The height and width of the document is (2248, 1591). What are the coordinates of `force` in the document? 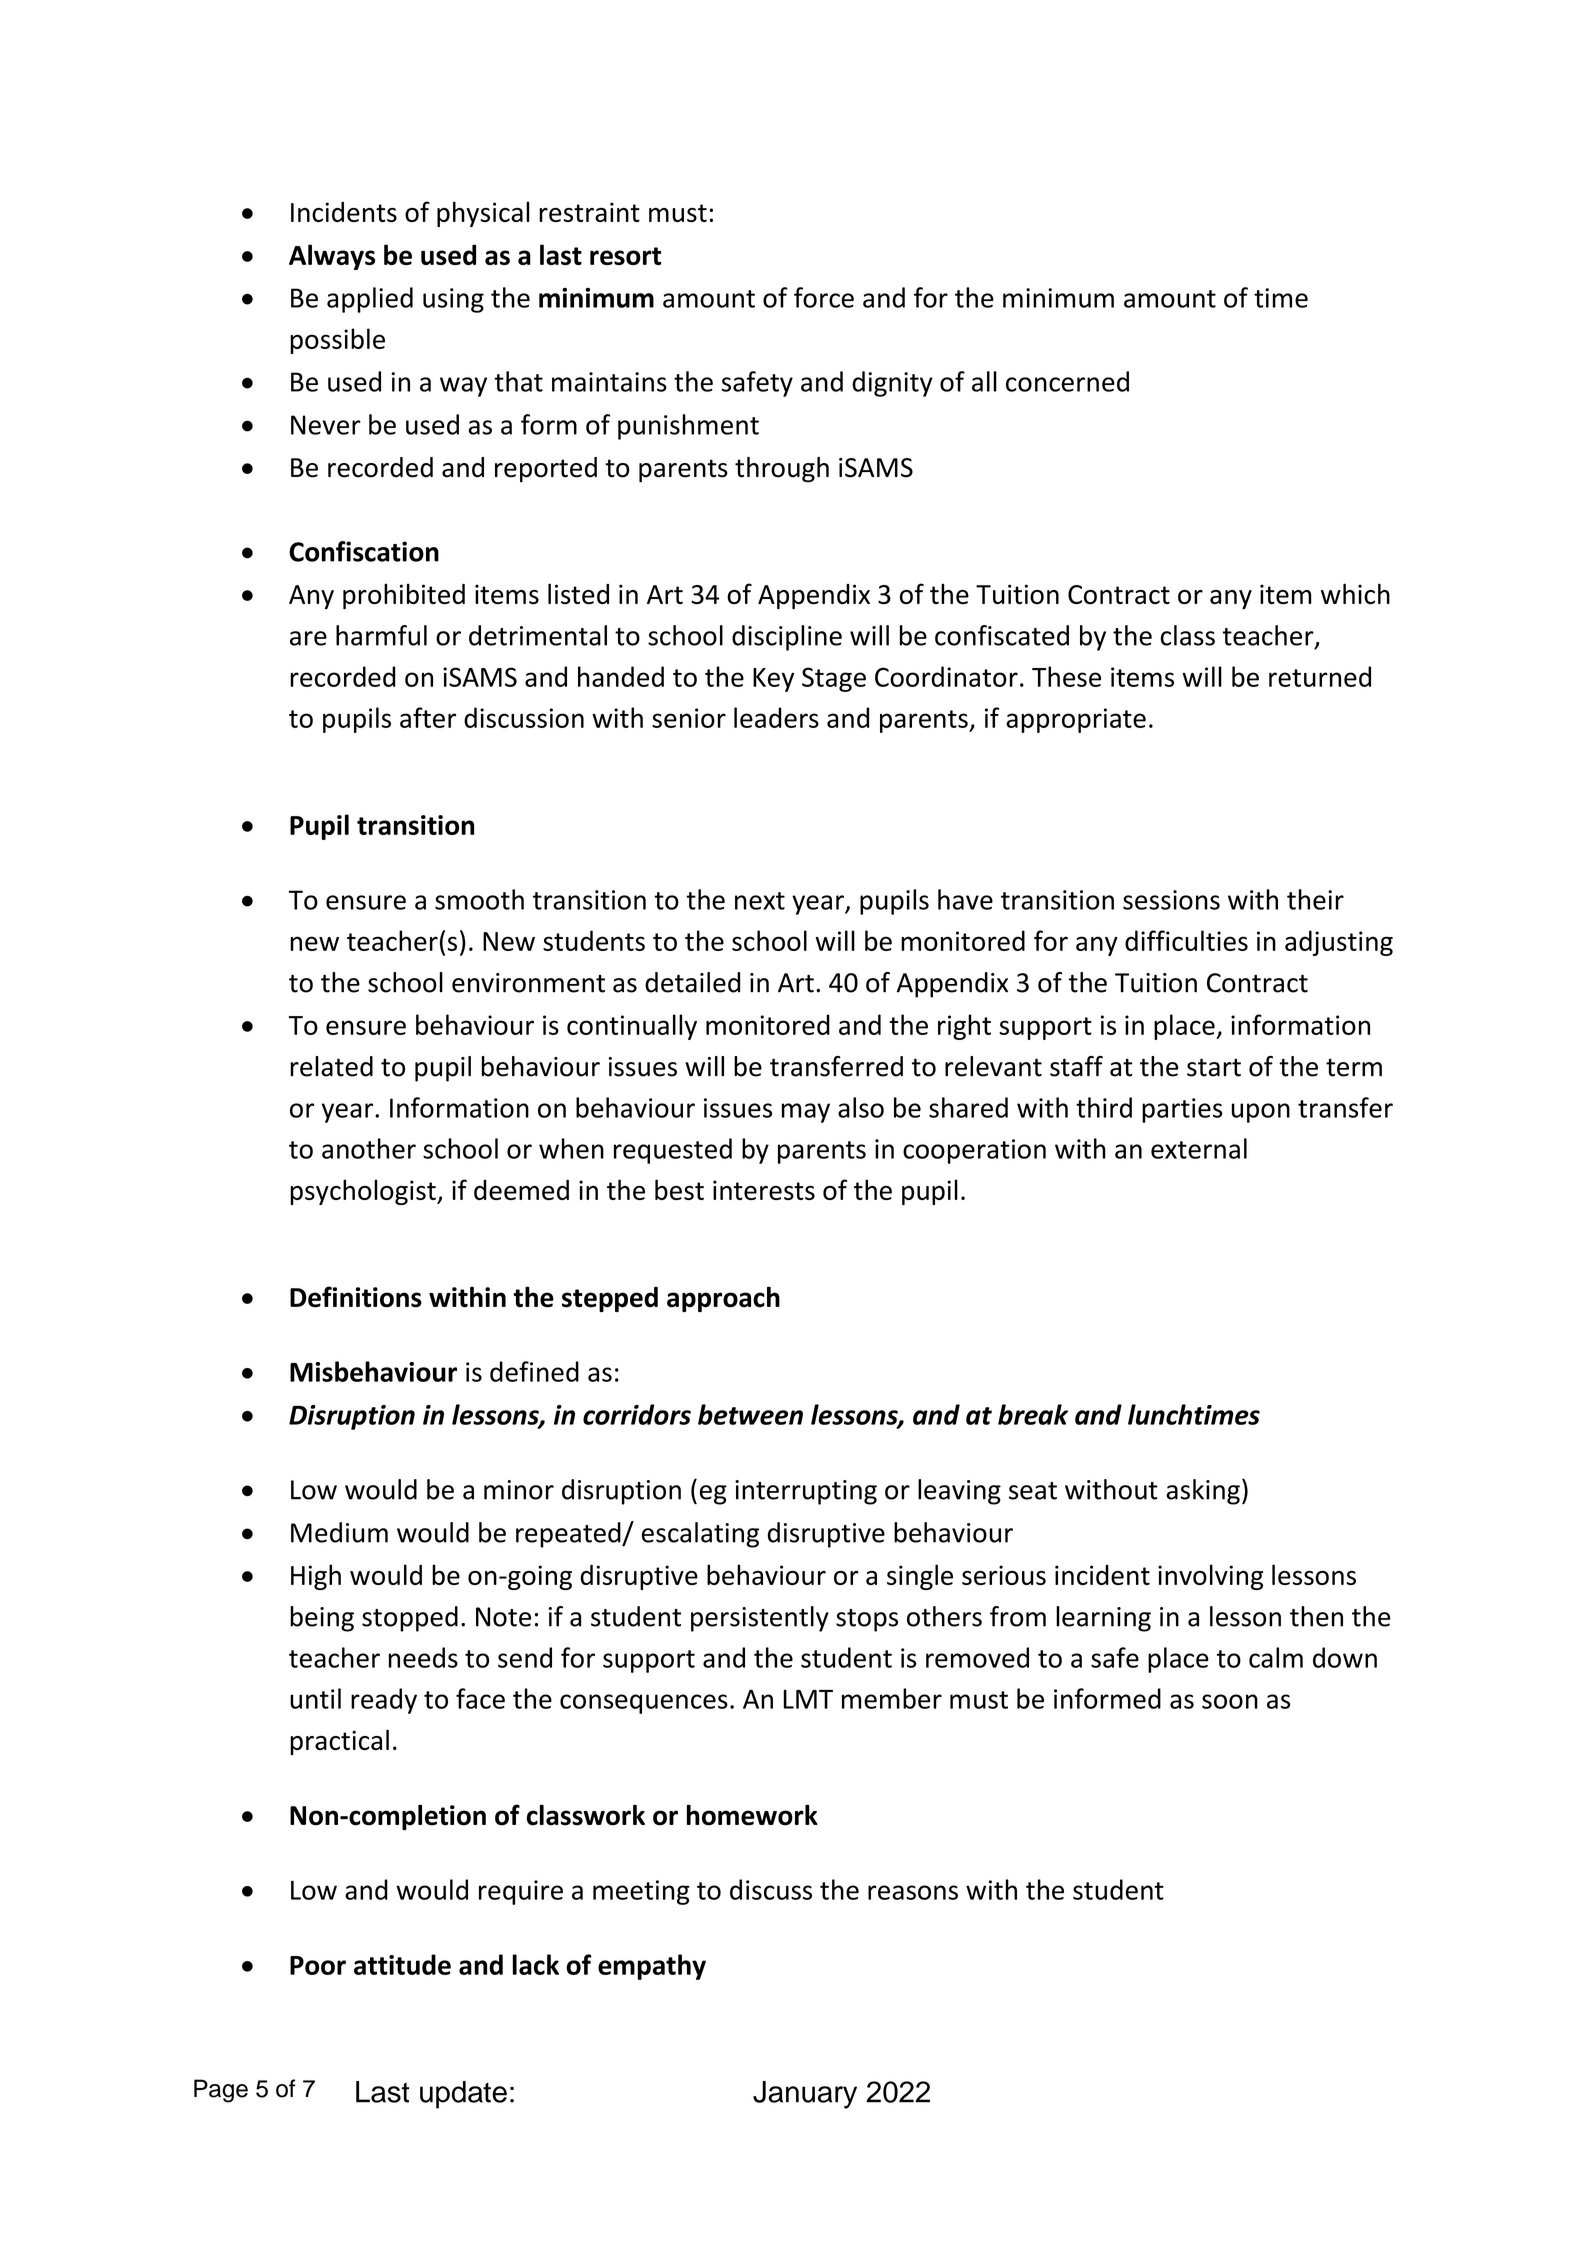 It's located at (824, 297).
